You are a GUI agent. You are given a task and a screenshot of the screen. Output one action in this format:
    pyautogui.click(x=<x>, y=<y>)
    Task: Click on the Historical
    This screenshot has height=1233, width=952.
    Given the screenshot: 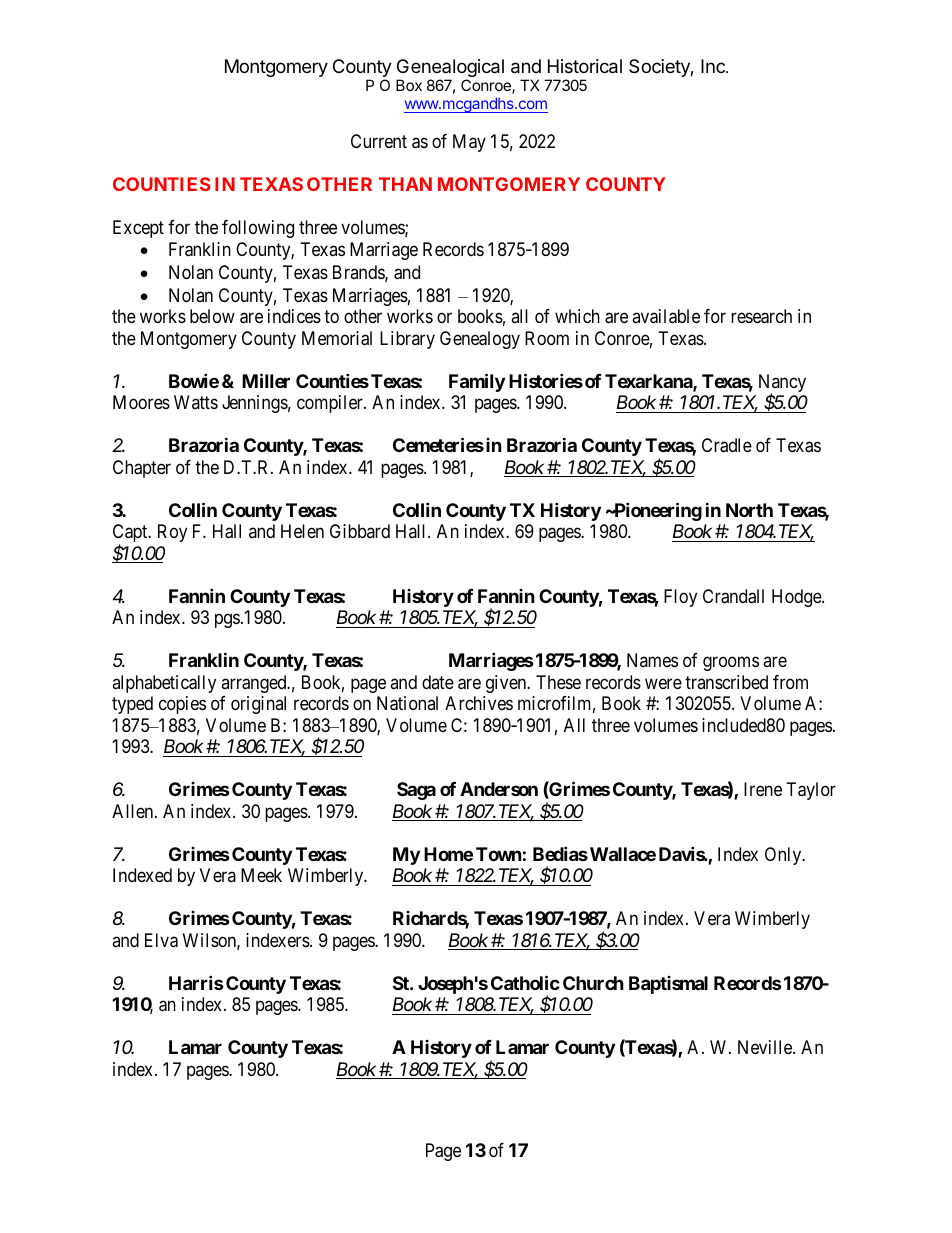 What is the action you would take?
    pyautogui.click(x=585, y=66)
